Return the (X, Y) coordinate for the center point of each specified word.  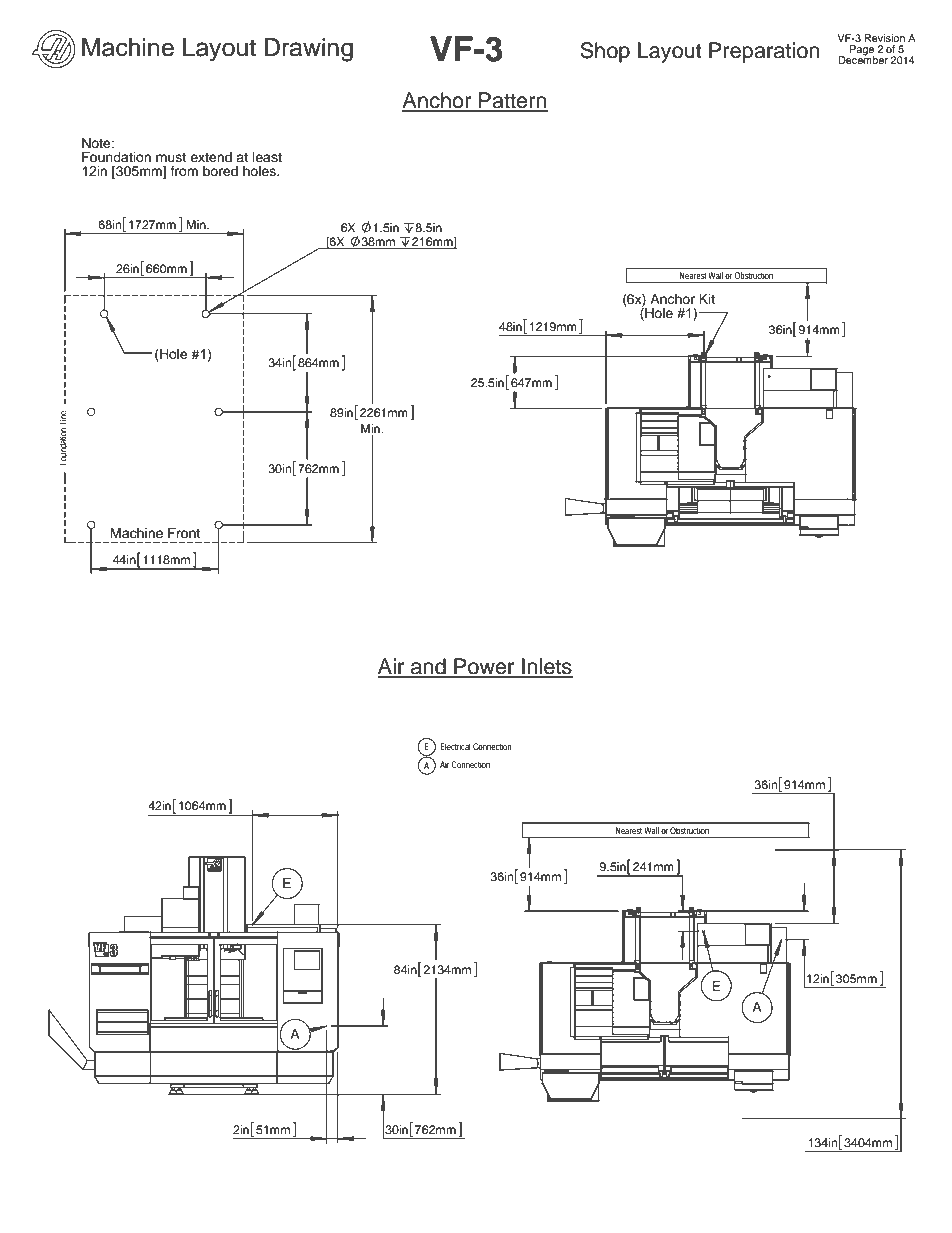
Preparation (764, 52)
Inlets (546, 667)
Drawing (309, 50)
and (428, 667)
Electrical (455, 746)
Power (484, 667)
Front (184, 533)
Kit (707, 299)
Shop (605, 52)
